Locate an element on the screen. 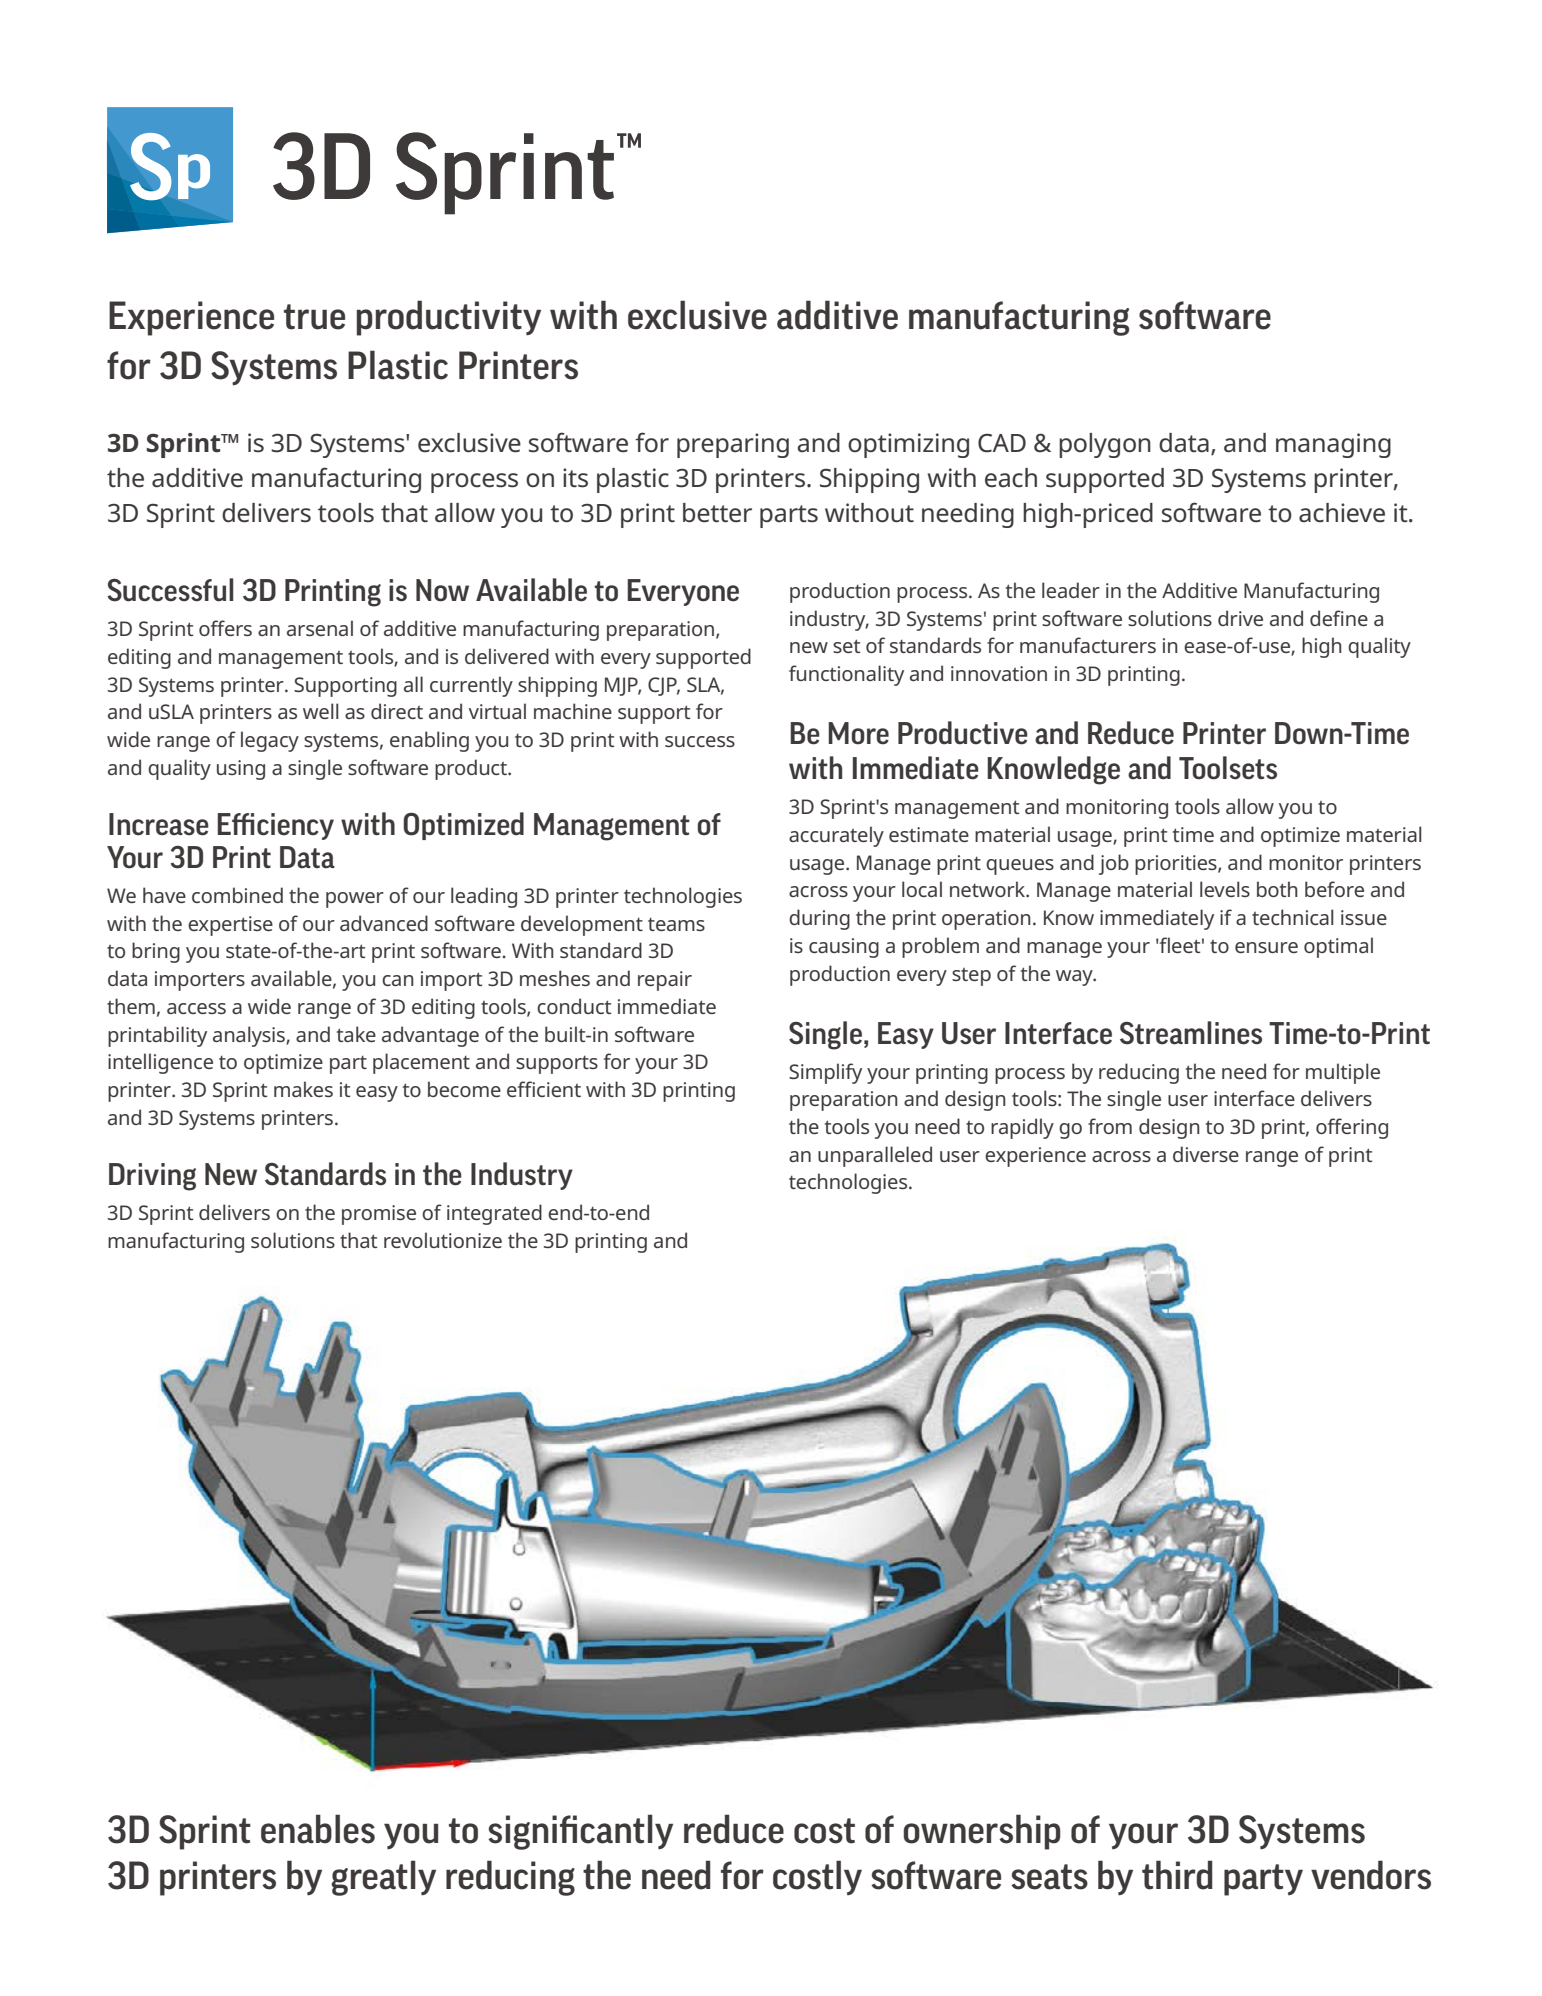 Image resolution: width=1542 pixels, height=1996 pixels. drive is located at coordinates (1240, 618).
